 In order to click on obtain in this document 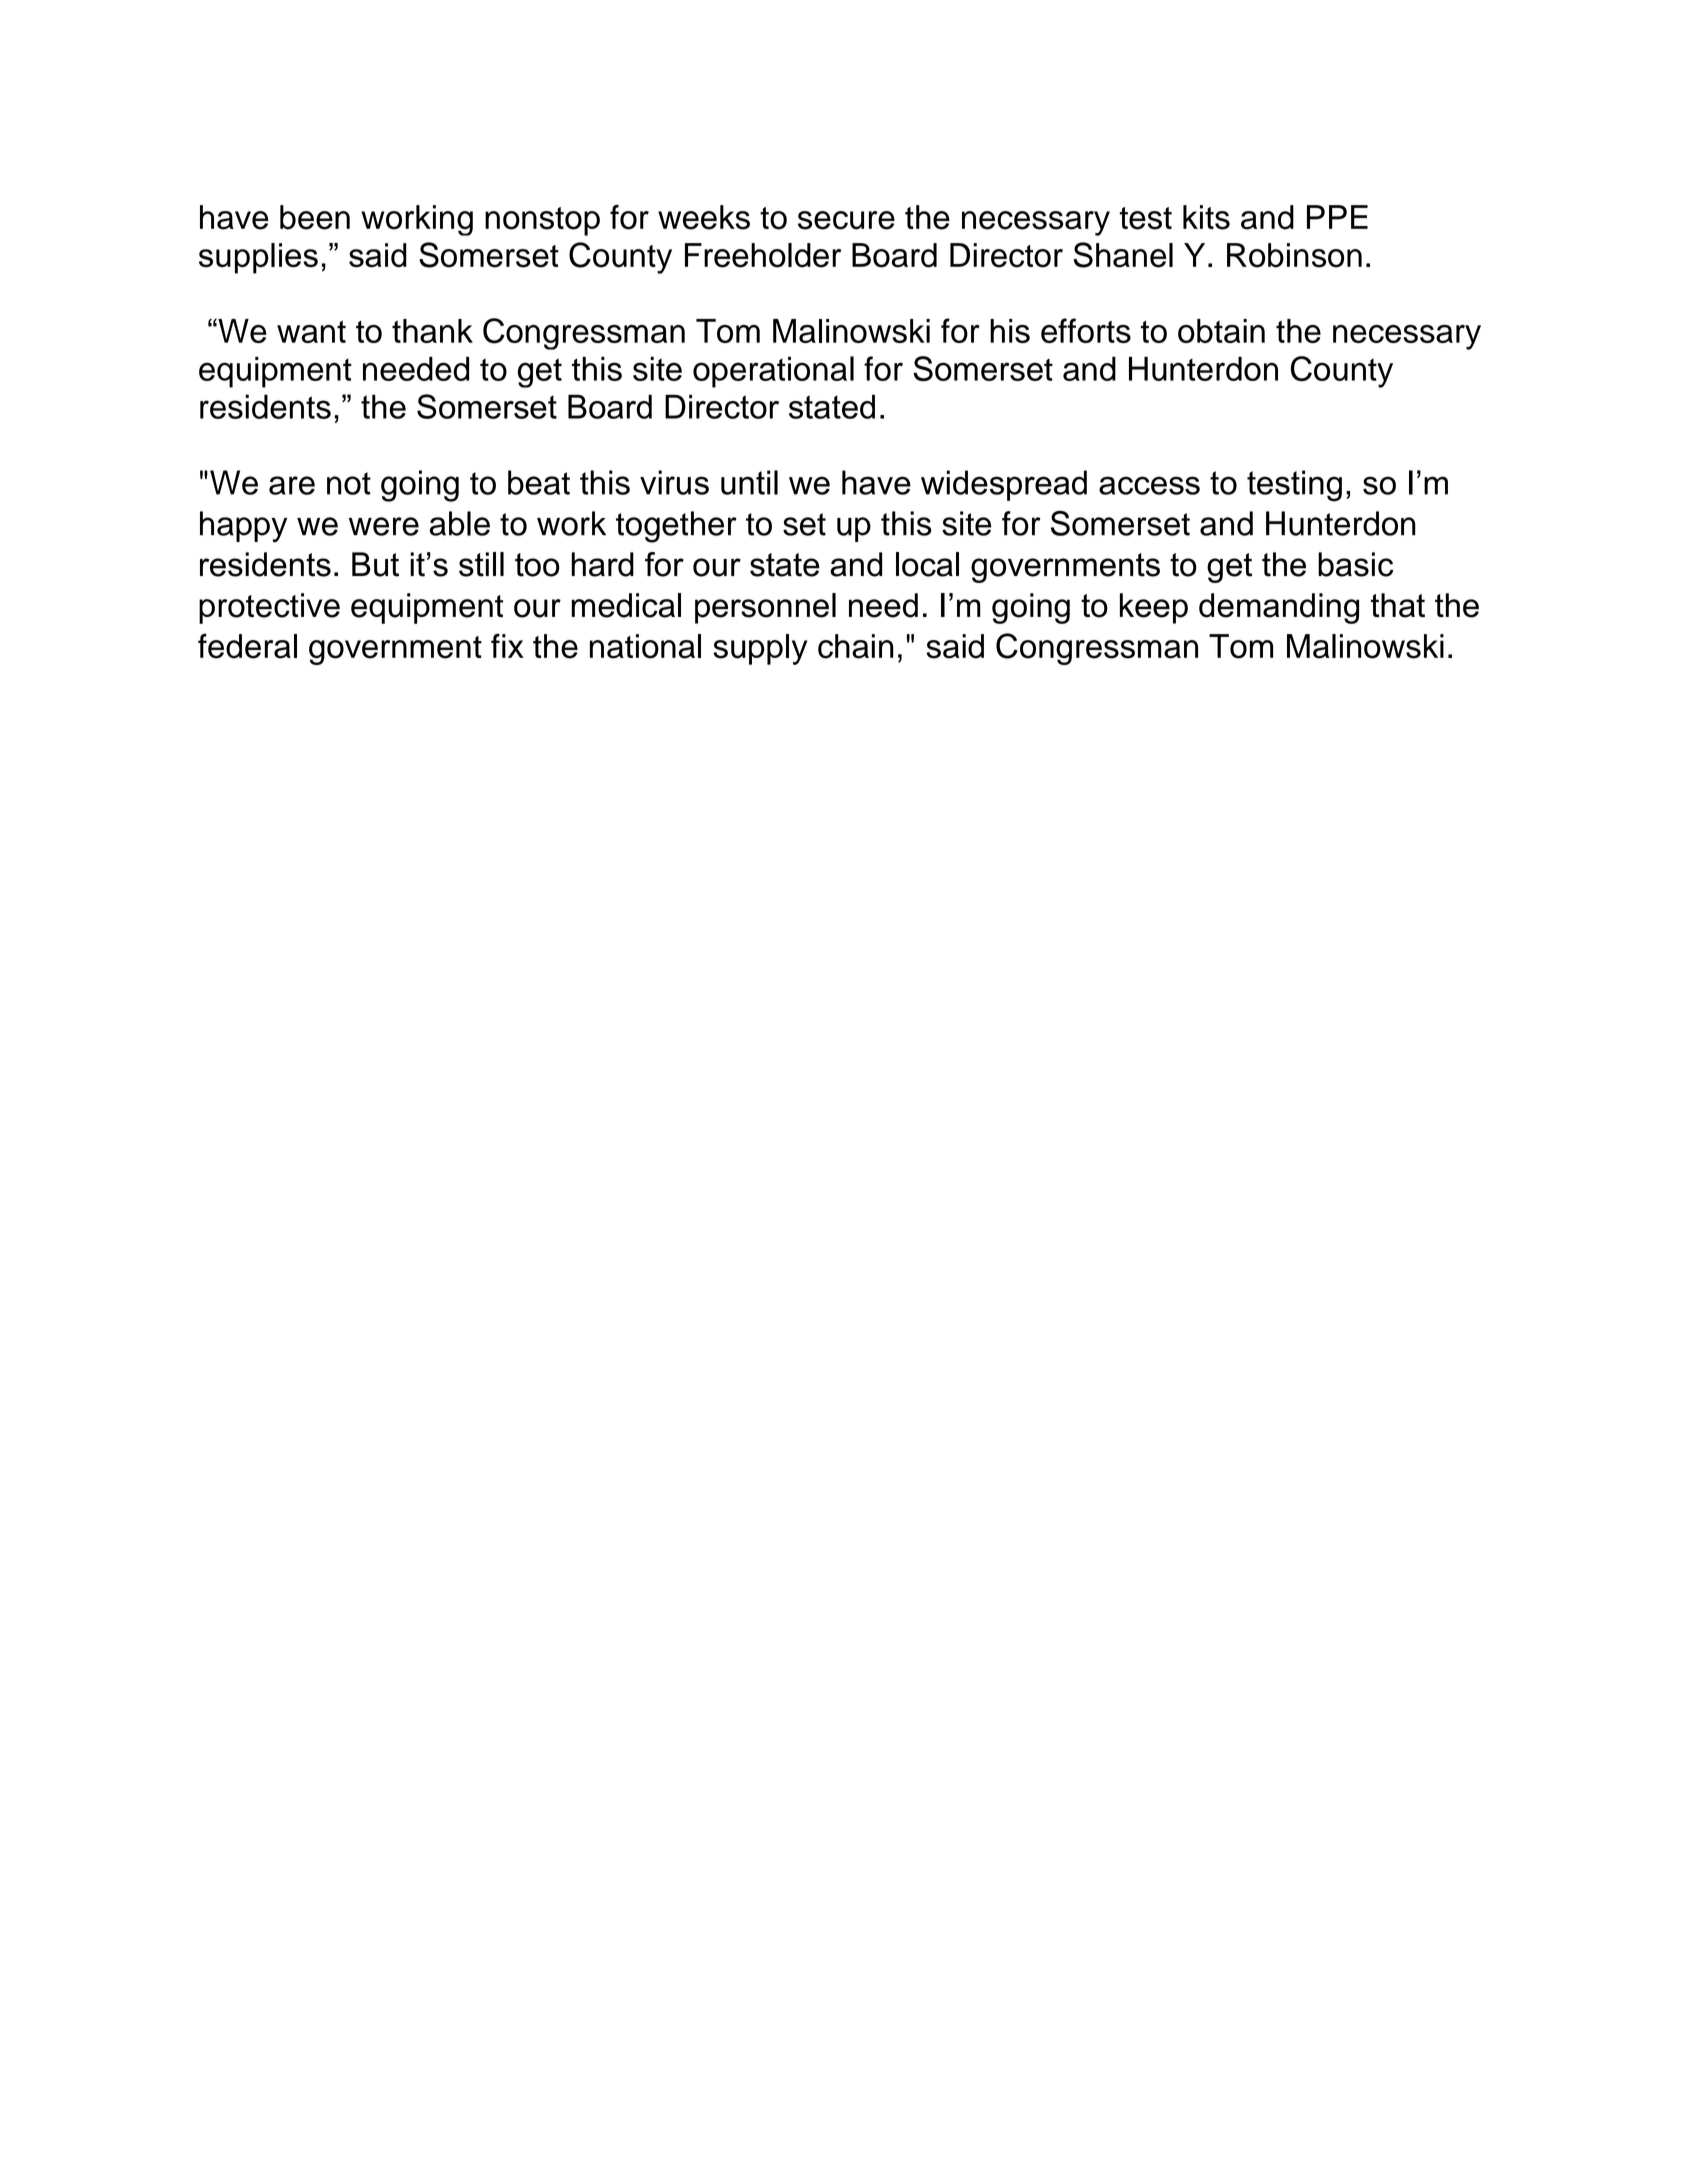, I will do `click(1221, 331)`.
